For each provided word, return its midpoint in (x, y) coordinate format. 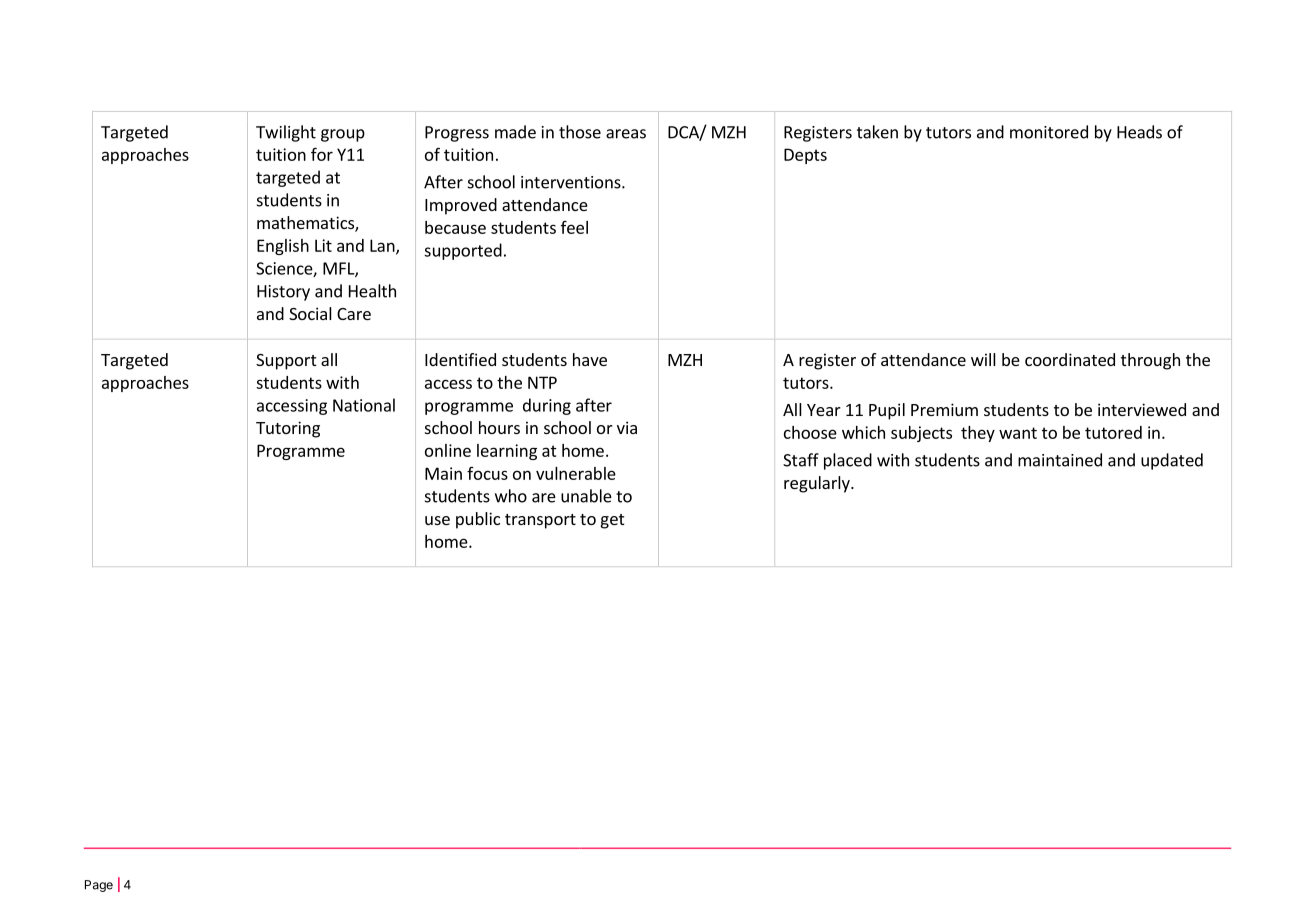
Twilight (286, 133)
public (478, 520)
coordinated (1070, 359)
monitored (1049, 132)
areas (626, 134)
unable (586, 496)
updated (1172, 461)
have (590, 359)
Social (310, 313)
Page (99, 886)
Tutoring (288, 429)
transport (540, 521)
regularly (818, 484)
